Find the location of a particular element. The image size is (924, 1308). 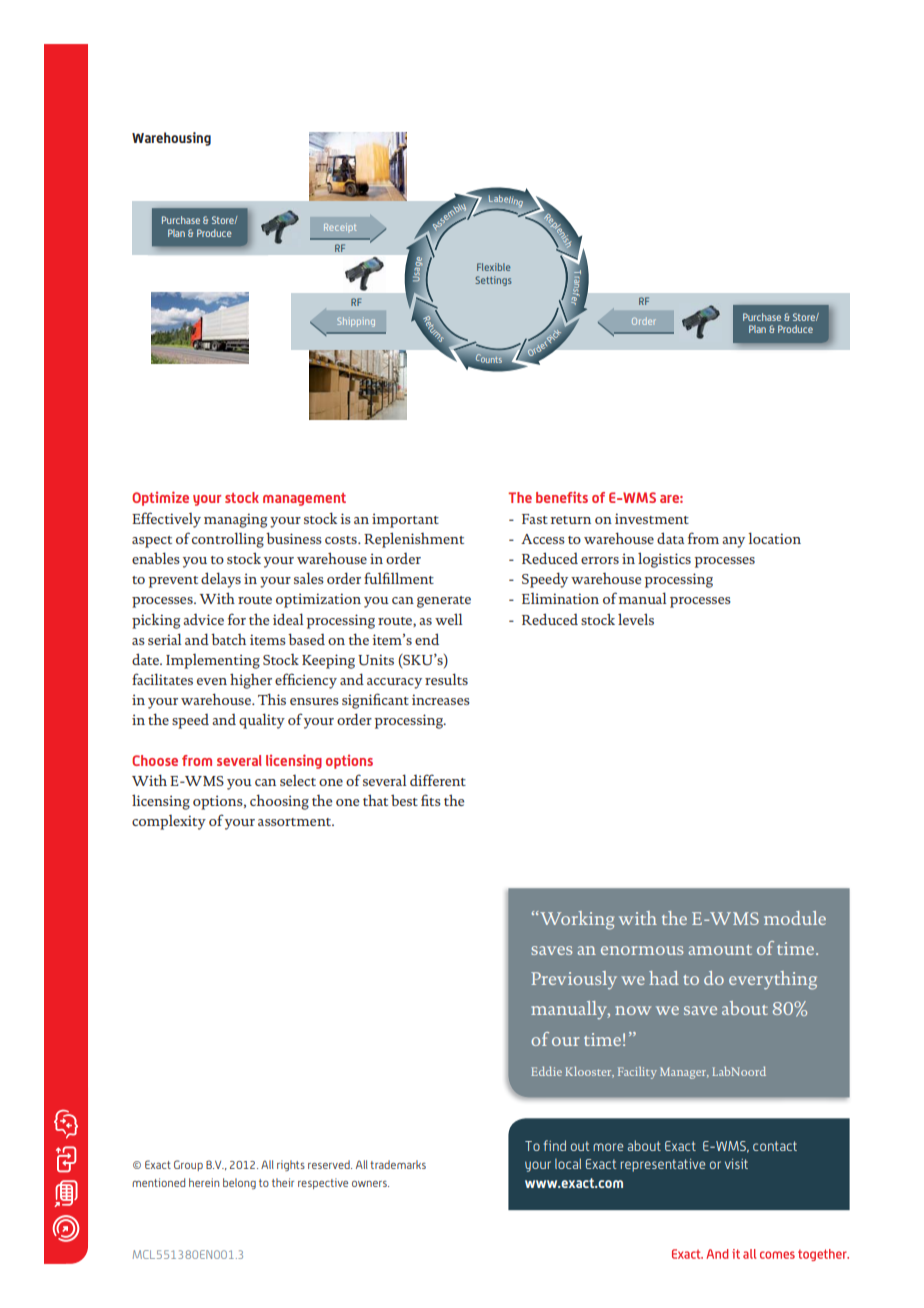

Settings is located at coordinates (493, 281).
